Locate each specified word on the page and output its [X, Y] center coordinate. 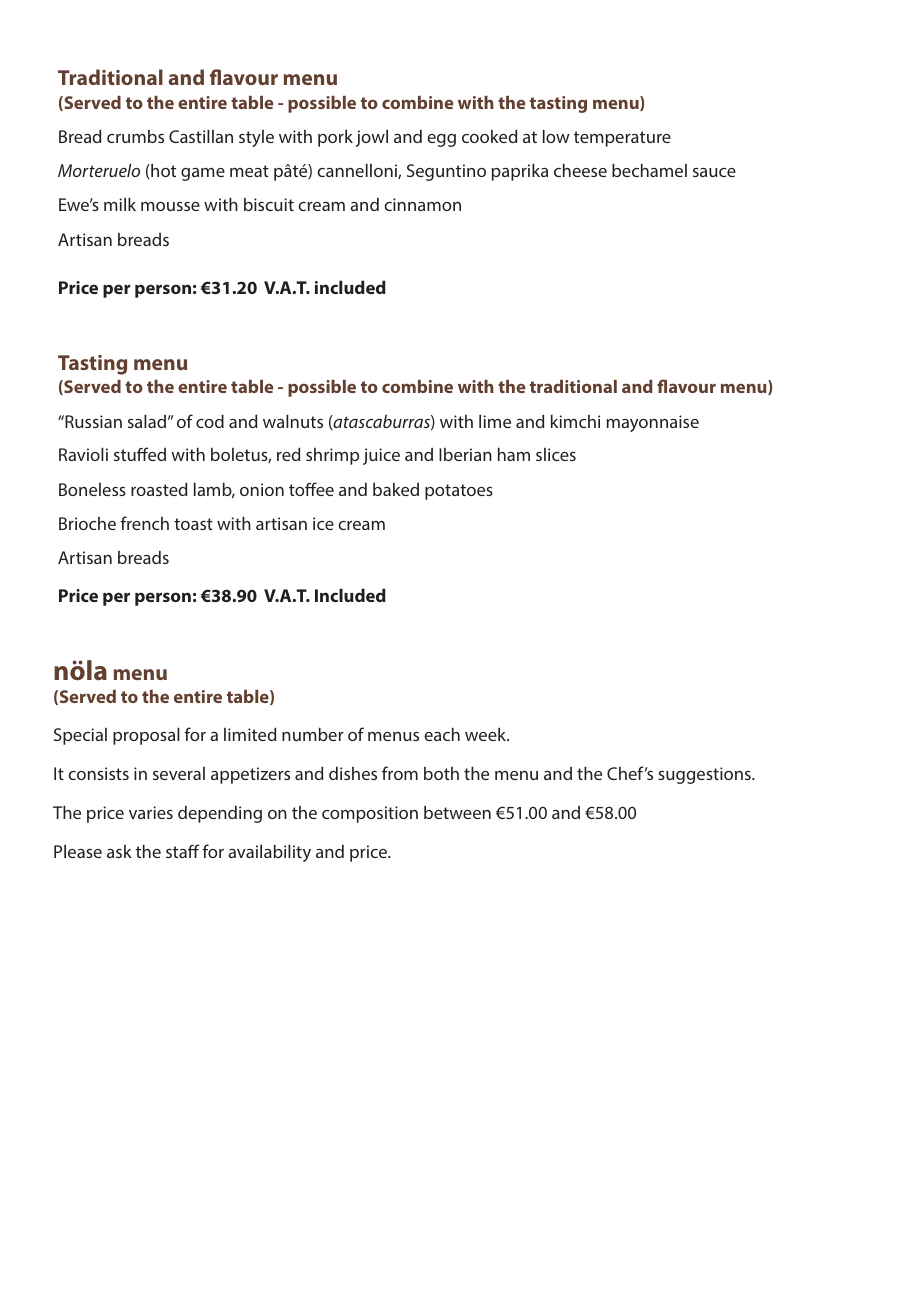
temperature [622, 139]
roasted [159, 489]
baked [396, 489]
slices [556, 454]
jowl [372, 138]
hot [162, 170]
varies [151, 812]
